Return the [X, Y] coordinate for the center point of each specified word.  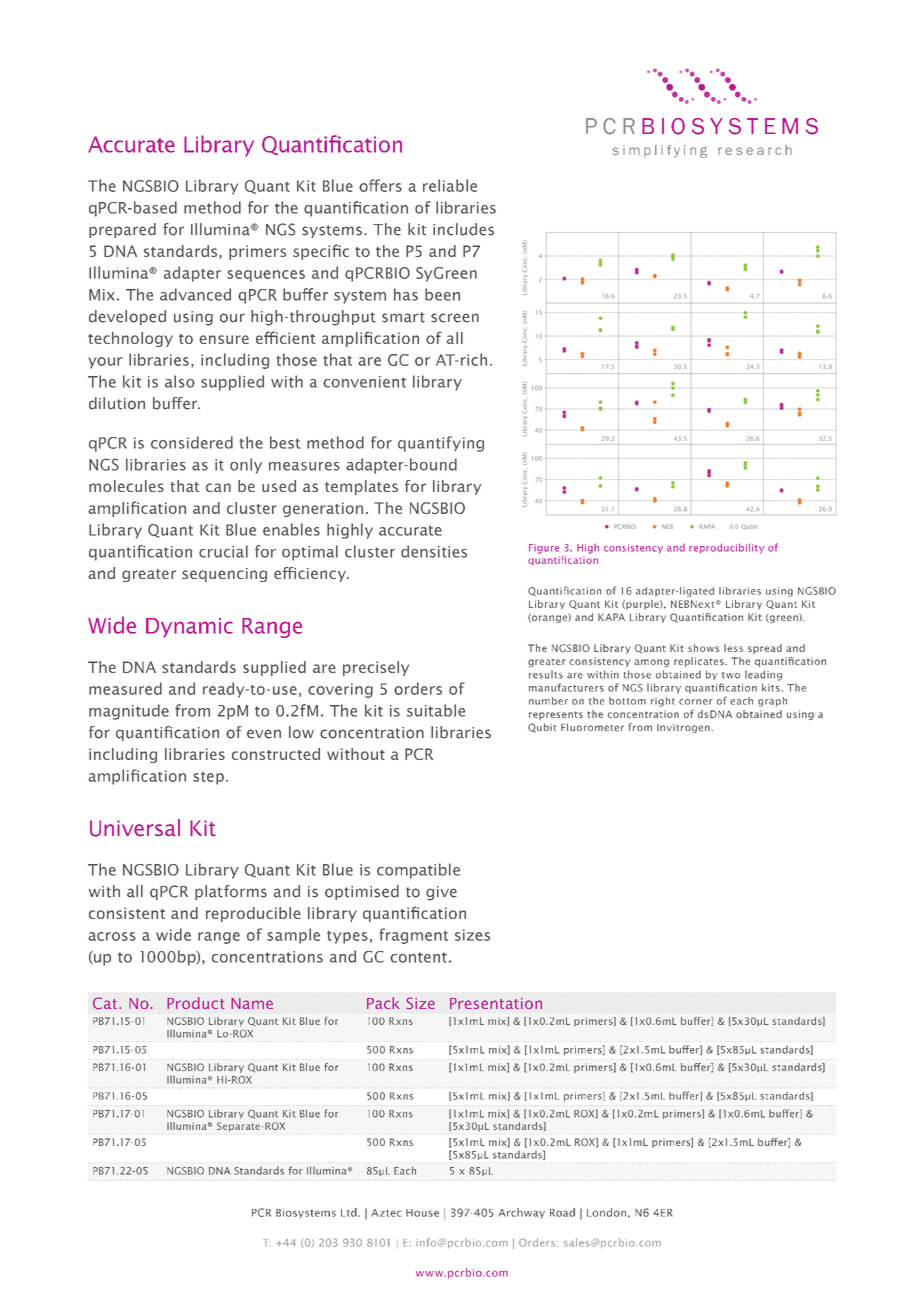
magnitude [129, 712]
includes [463, 229]
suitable [436, 710]
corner [696, 702]
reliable [450, 185]
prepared [122, 230]
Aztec [386, 1213]
